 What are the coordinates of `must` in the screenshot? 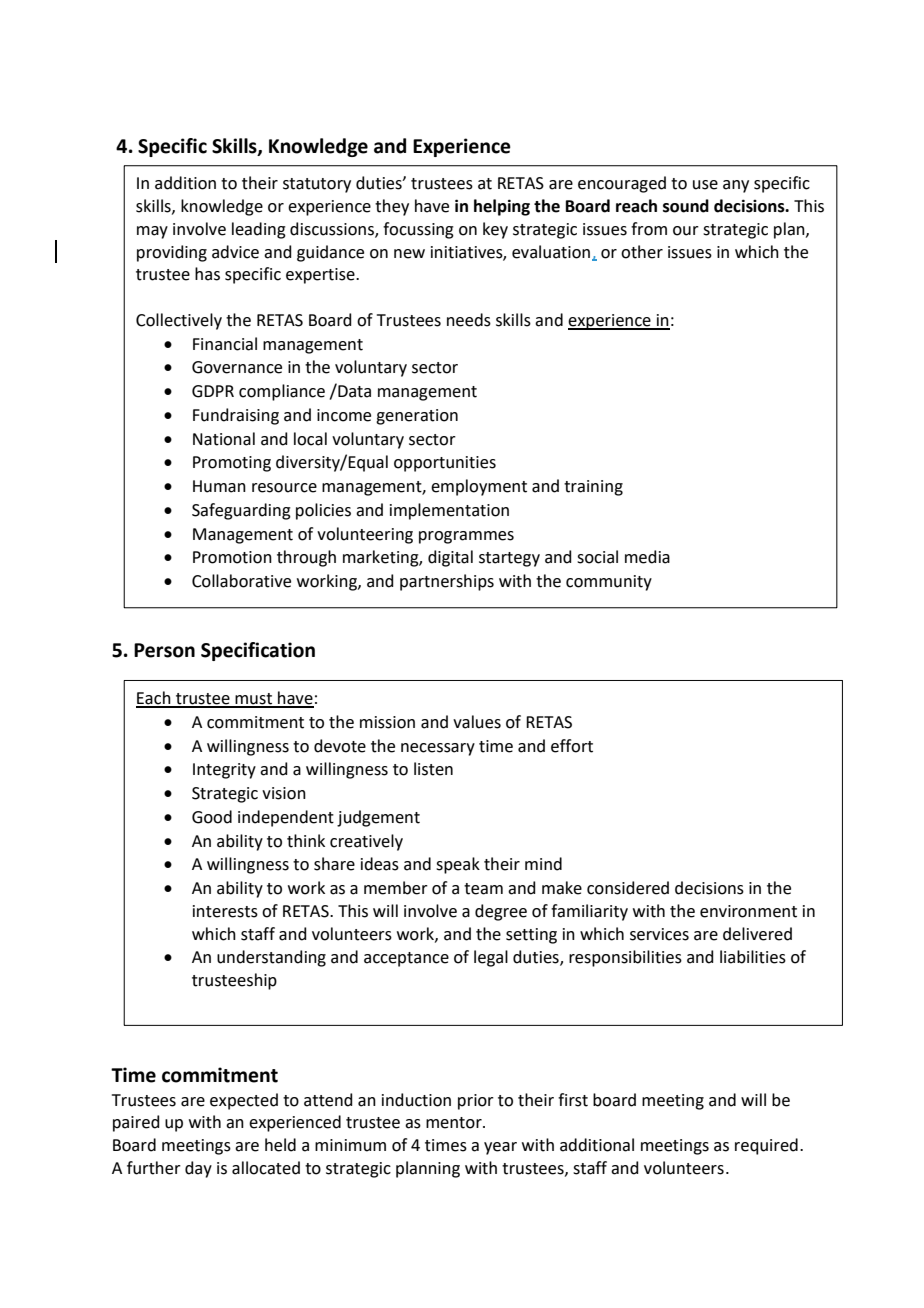 It's located at (254, 700).
